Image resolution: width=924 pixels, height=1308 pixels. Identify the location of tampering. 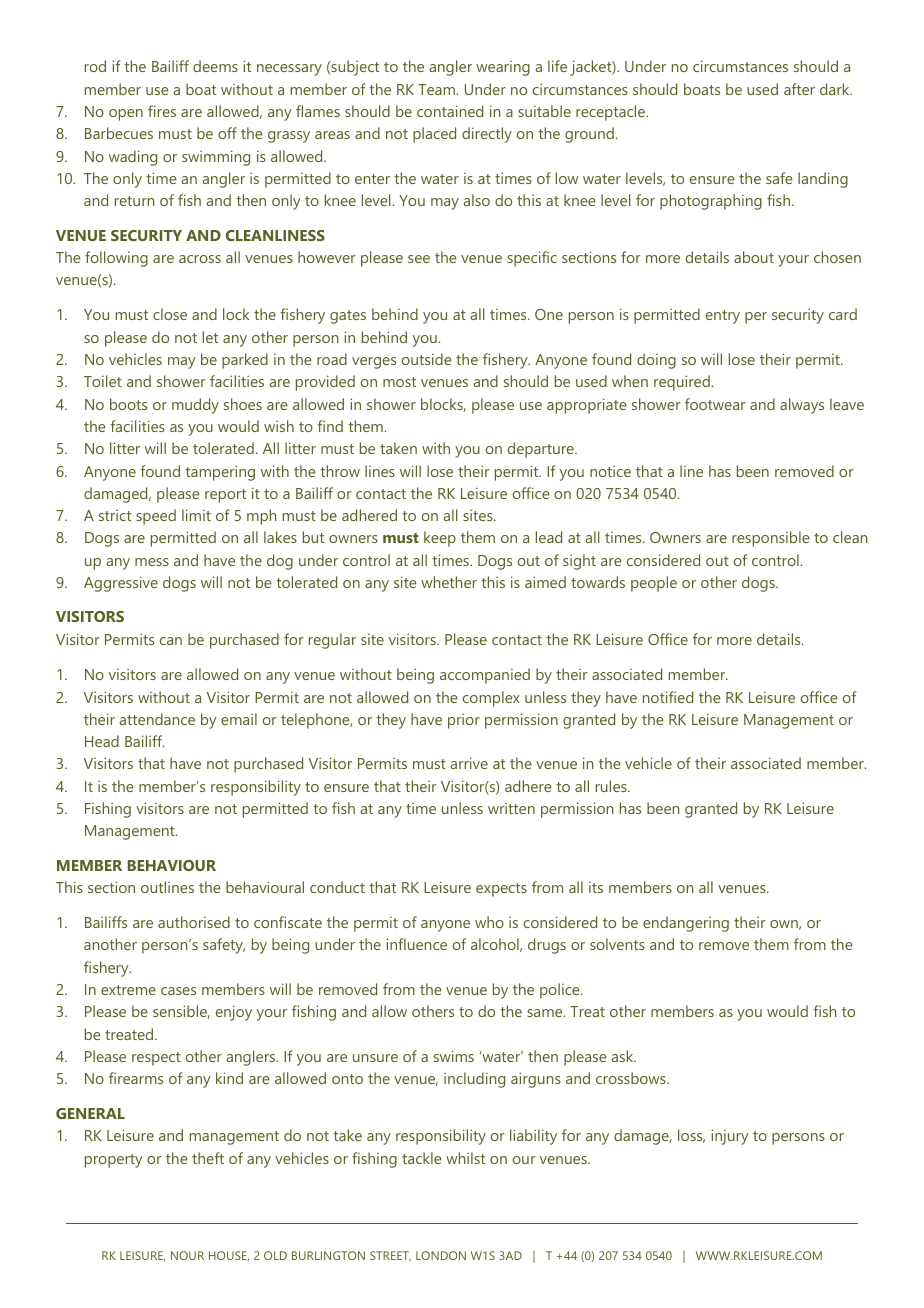
(220, 473).
